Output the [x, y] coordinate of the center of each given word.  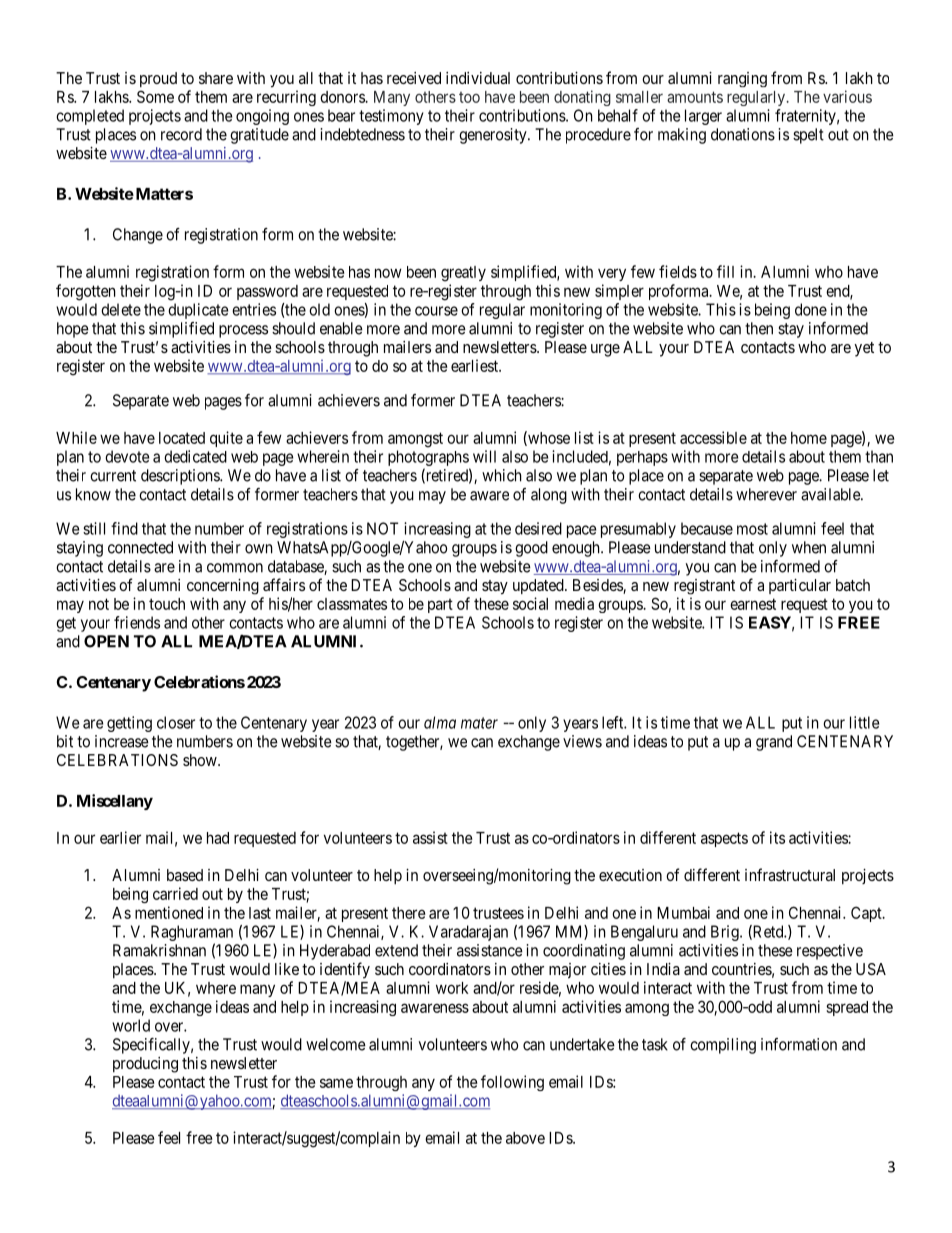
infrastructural [790, 874]
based [185, 875]
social [530, 603]
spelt [808, 136]
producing [145, 1065]
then [759, 328]
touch [167, 604]
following [512, 1083]
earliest [475, 365]
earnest [753, 604]
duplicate [198, 311]
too [469, 97]
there [409, 913]
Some [155, 96]
